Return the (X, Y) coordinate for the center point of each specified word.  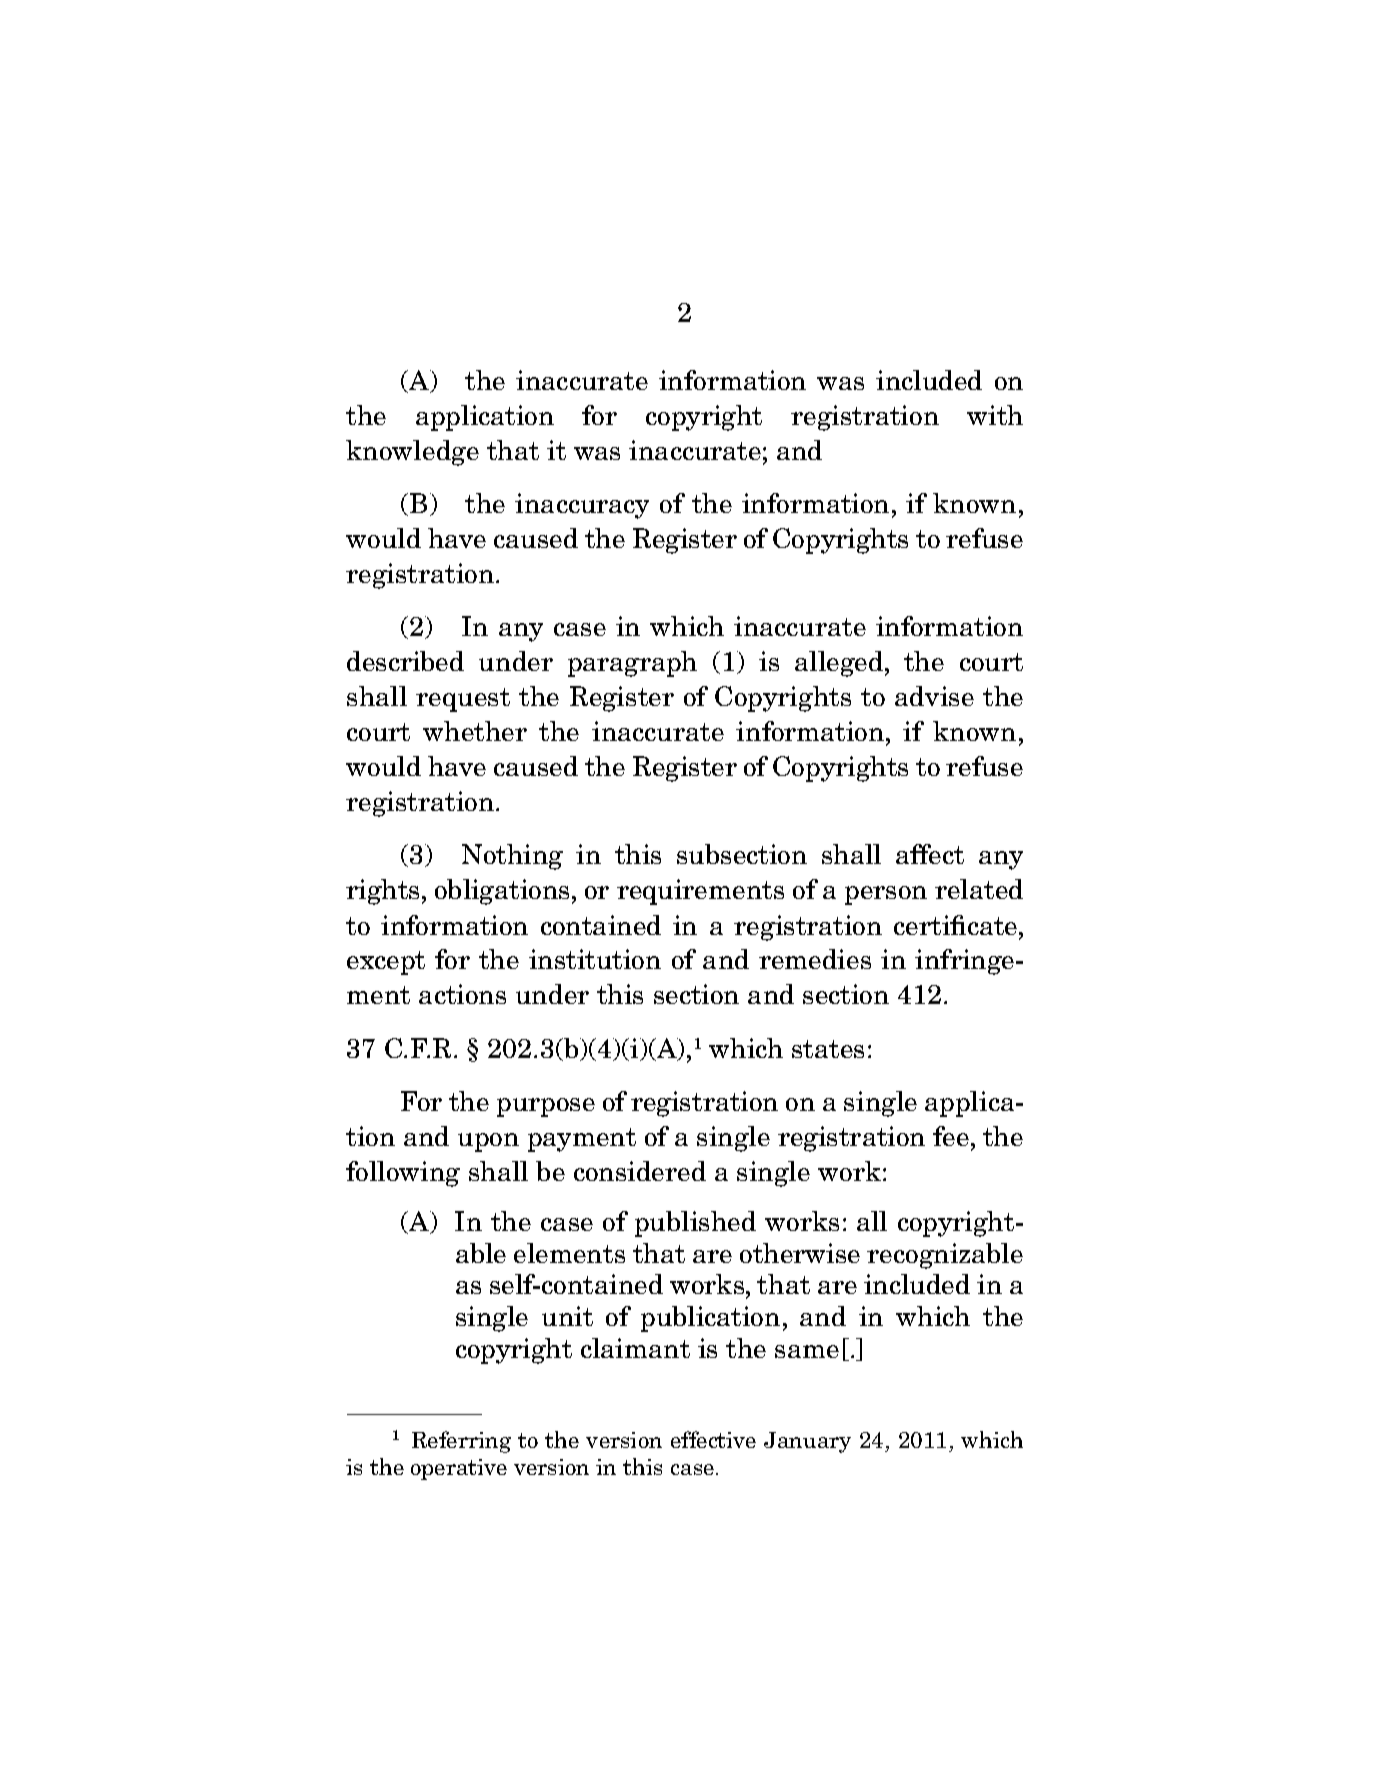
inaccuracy (582, 506)
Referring (461, 1442)
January (807, 1442)
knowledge (412, 453)
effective (713, 1439)
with (995, 415)
